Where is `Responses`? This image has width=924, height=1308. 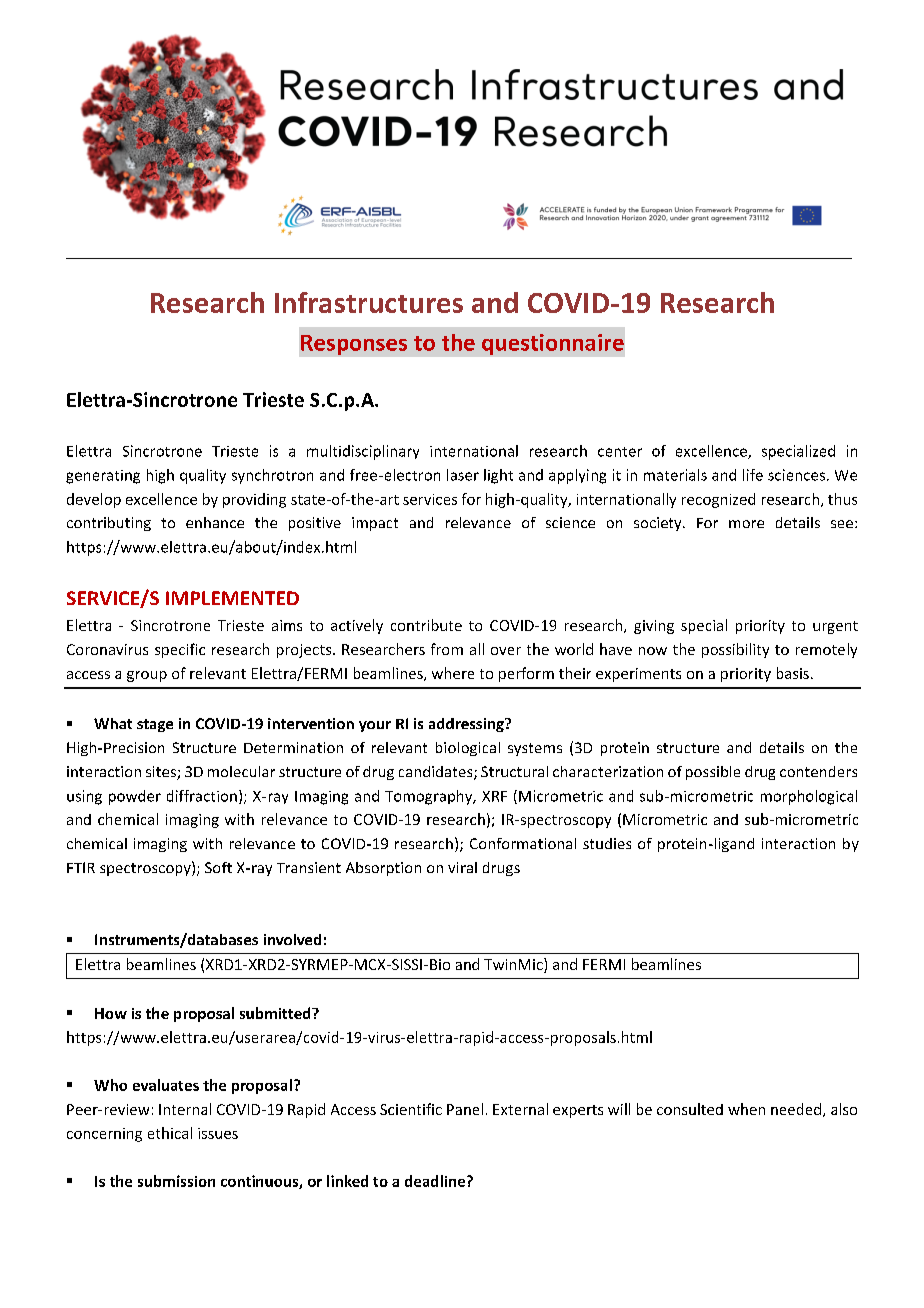 Responses is located at coordinates (354, 345).
